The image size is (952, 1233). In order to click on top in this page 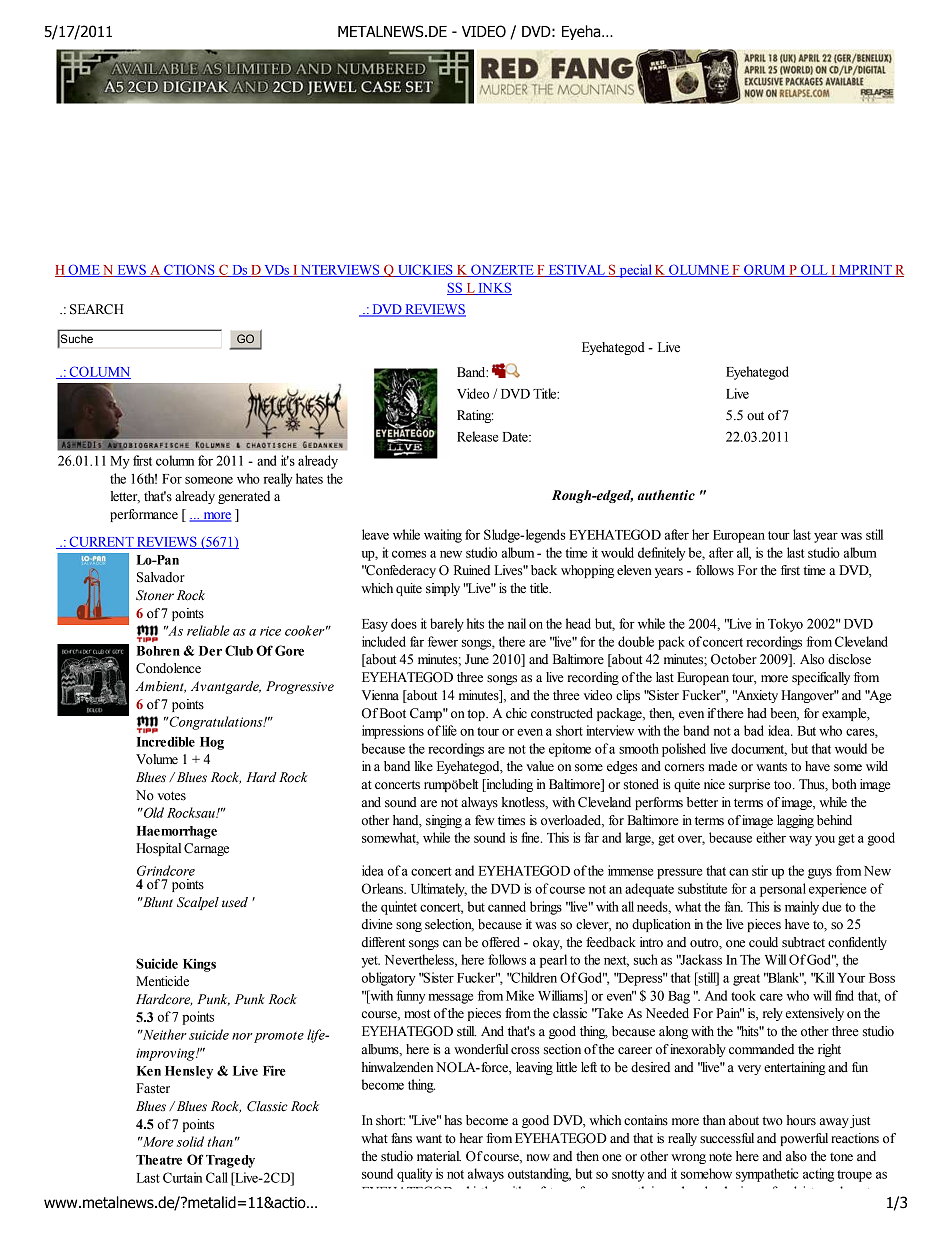, I will do `click(477, 715)`.
